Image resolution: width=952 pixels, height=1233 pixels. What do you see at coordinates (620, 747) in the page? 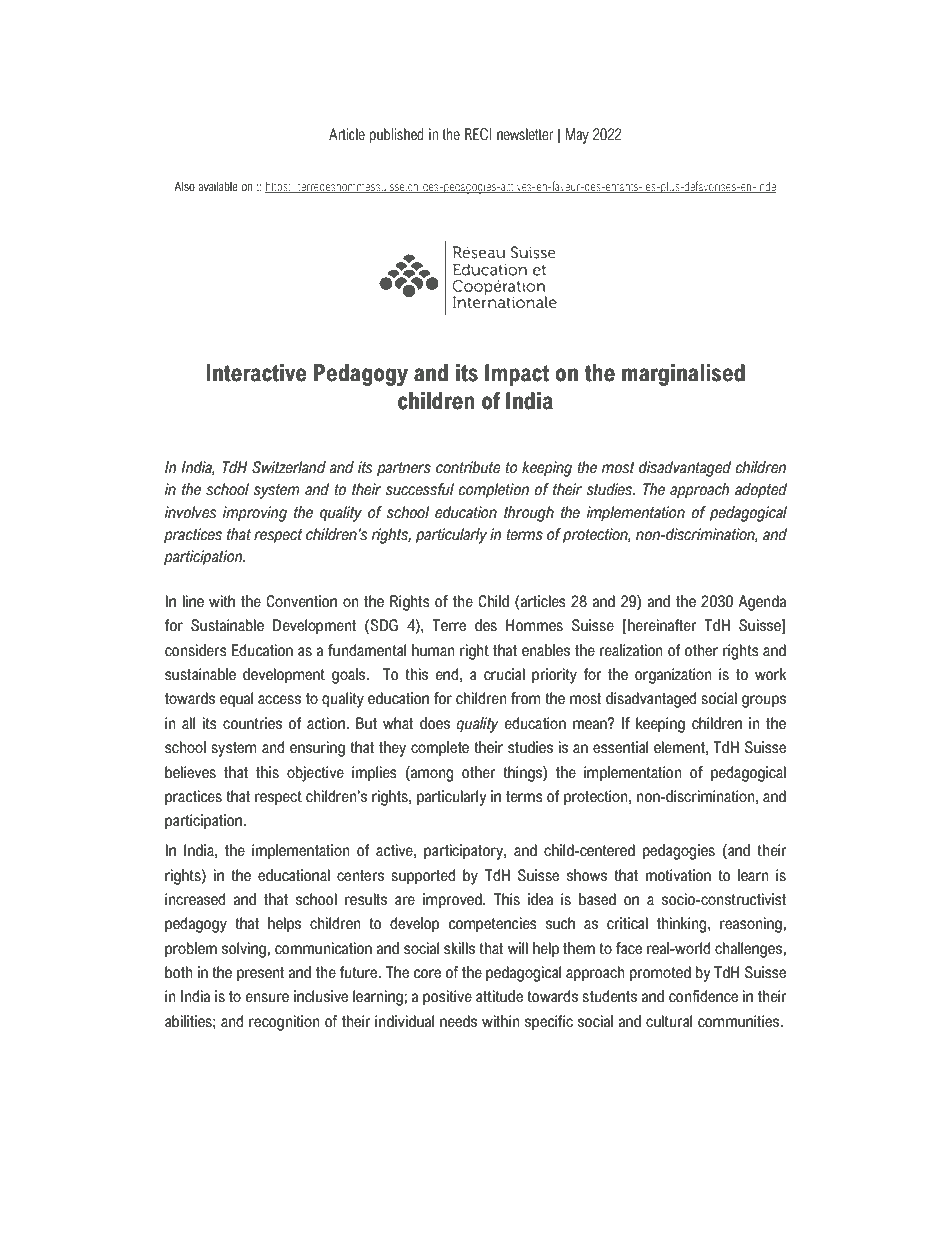
I see `essential` at bounding box center [620, 747].
